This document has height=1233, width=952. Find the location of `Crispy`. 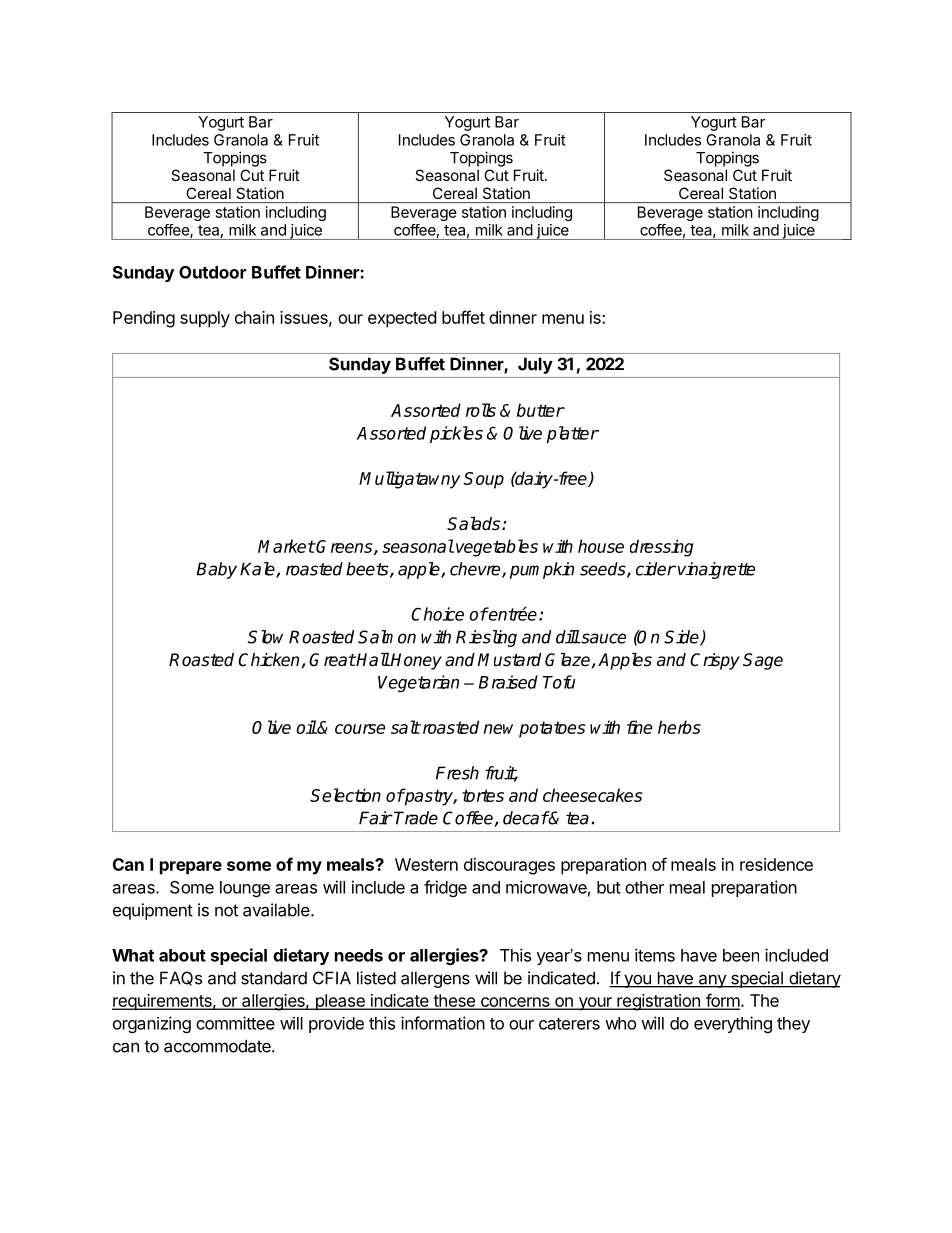

Crispy is located at coordinates (715, 661).
